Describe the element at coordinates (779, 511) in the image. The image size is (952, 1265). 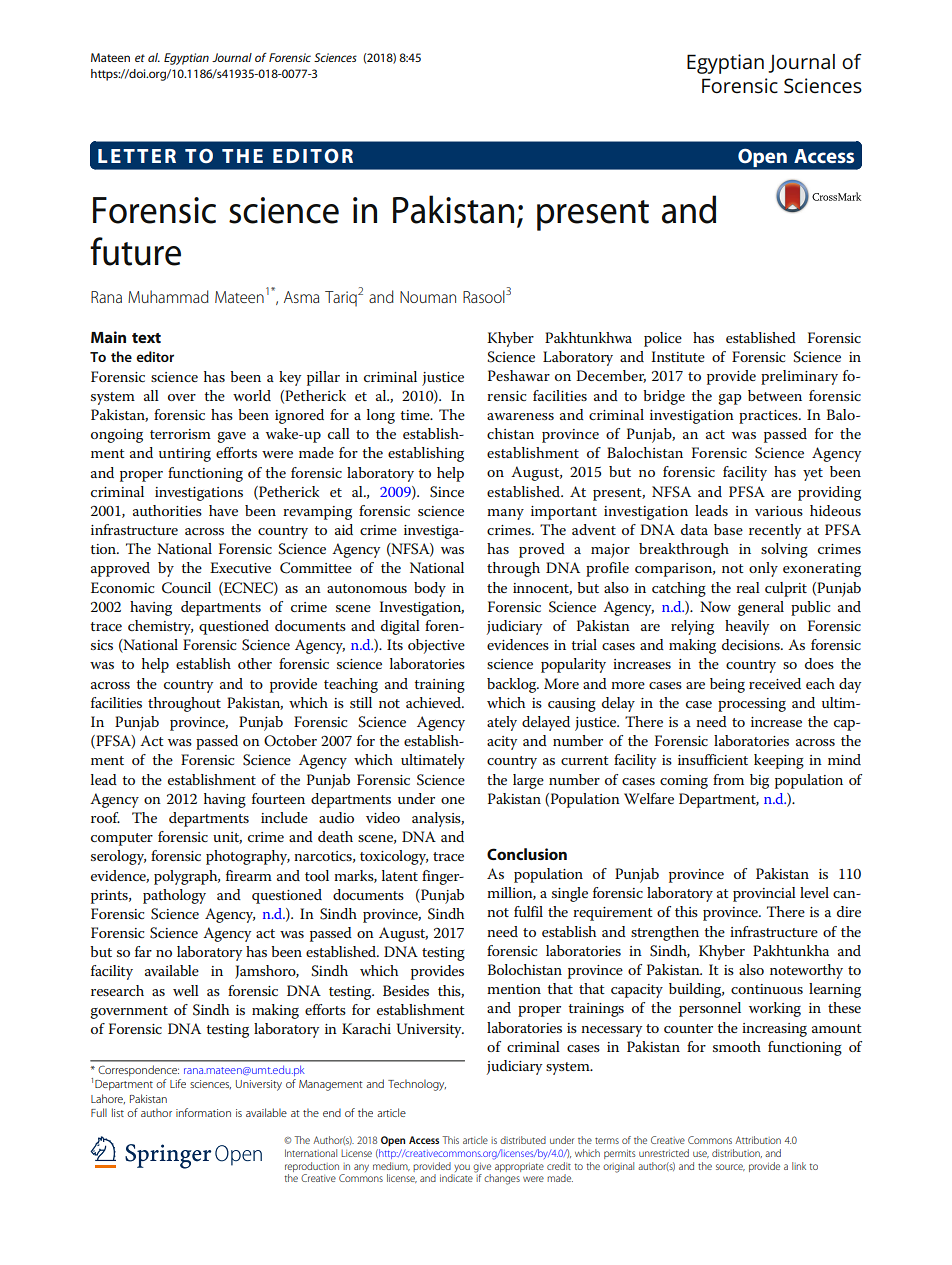
I see `various` at that location.
